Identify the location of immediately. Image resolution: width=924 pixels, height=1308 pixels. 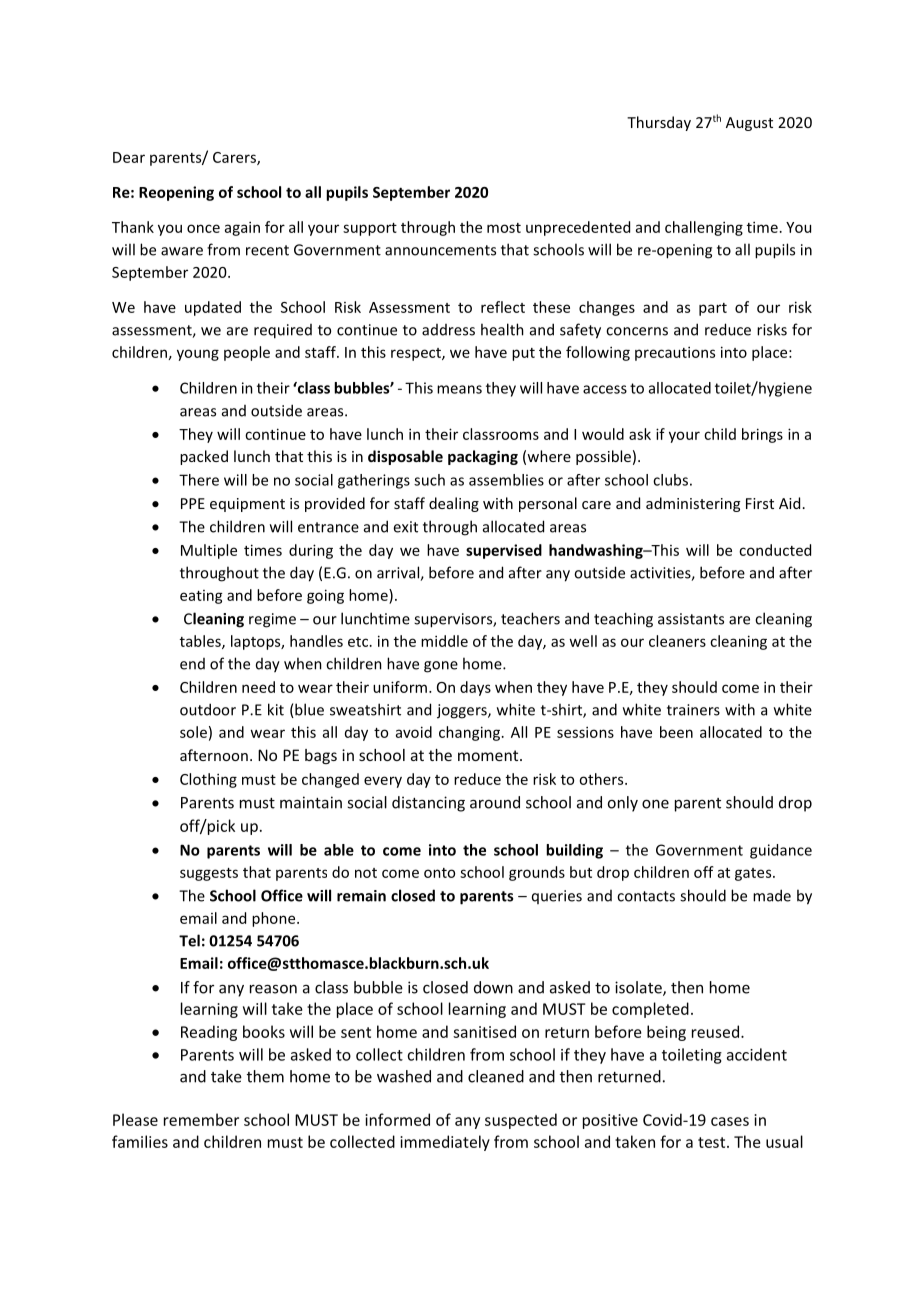
(445, 1143).
